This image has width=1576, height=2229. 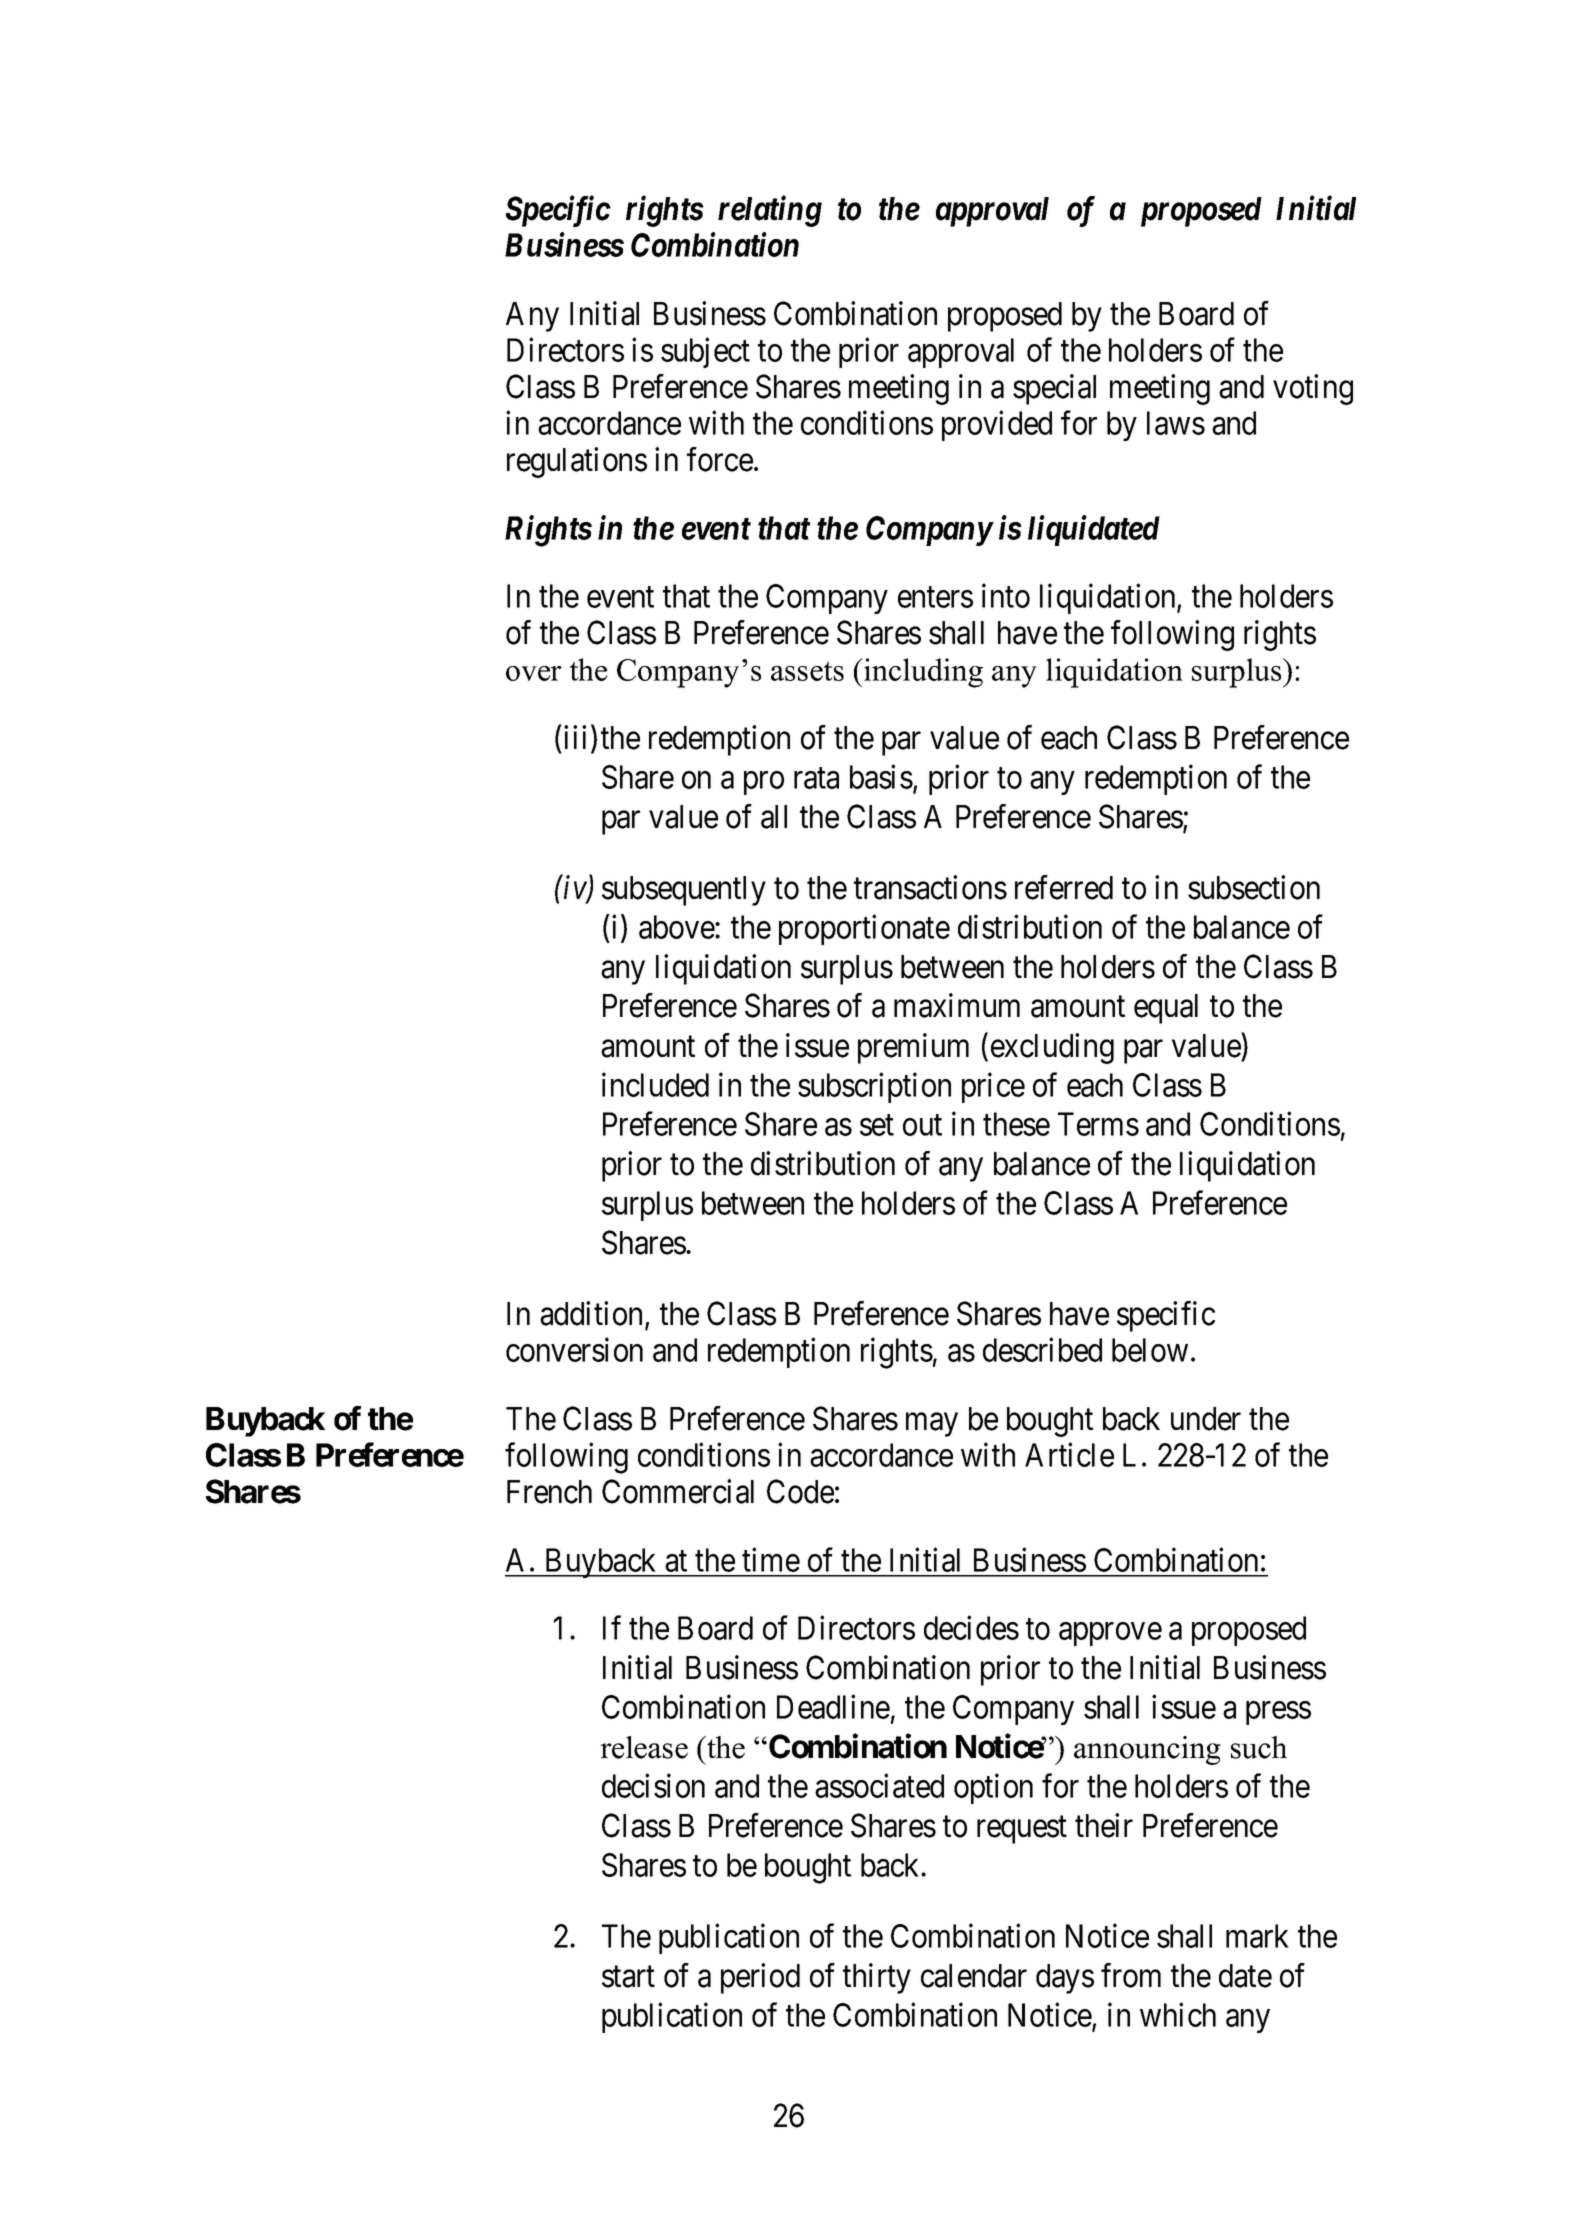 I want to click on thirty, so click(x=877, y=1978).
